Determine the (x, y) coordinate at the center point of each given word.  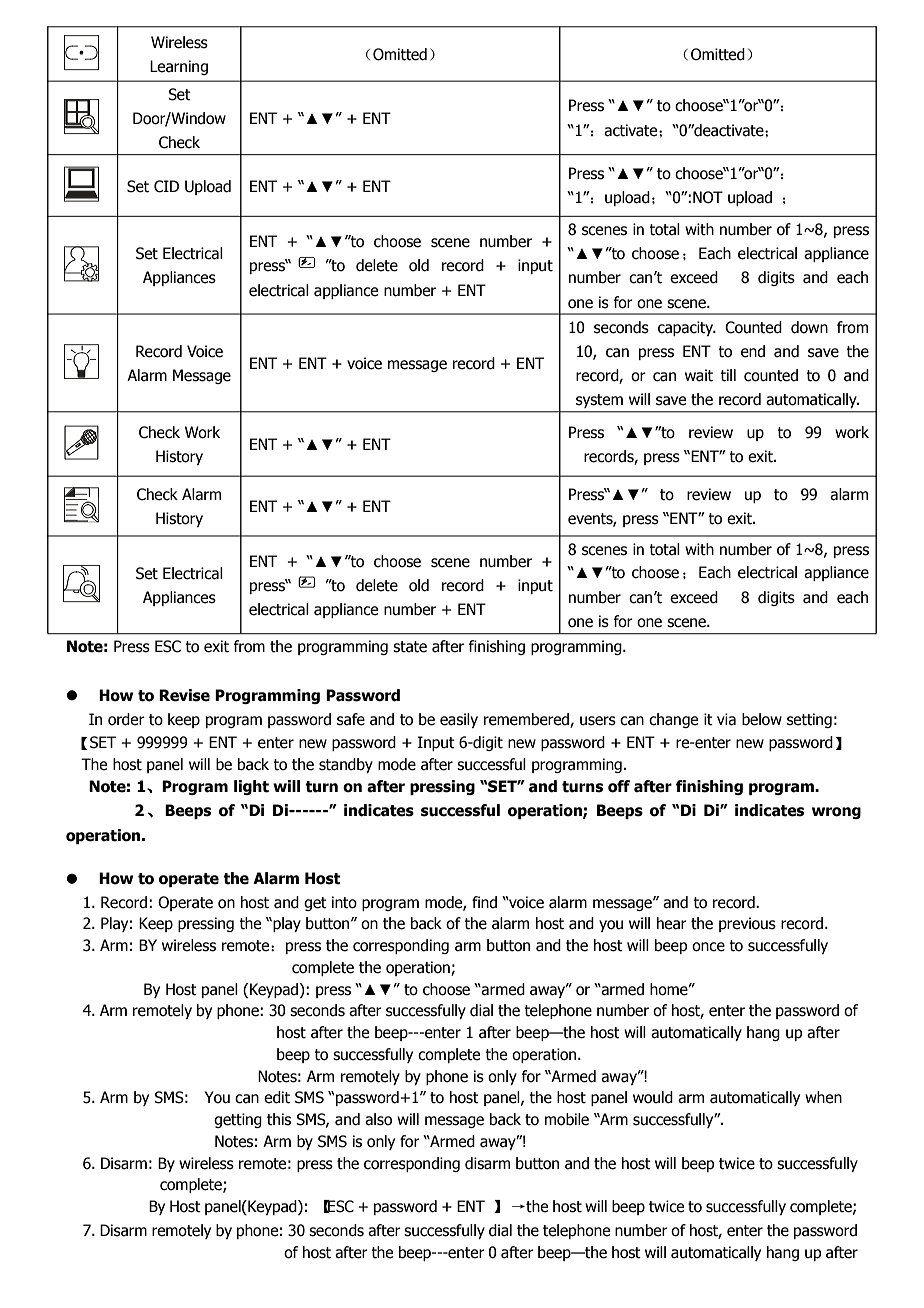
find (484, 902)
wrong (836, 813)
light (251, 787)
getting (238, 1120)
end (753, 351)
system (599, 401)
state (410, 647)
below (762, 719)
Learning (179, 67)
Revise (184, 695)
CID (166, 186)
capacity (687, 328)
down (809, 327)
